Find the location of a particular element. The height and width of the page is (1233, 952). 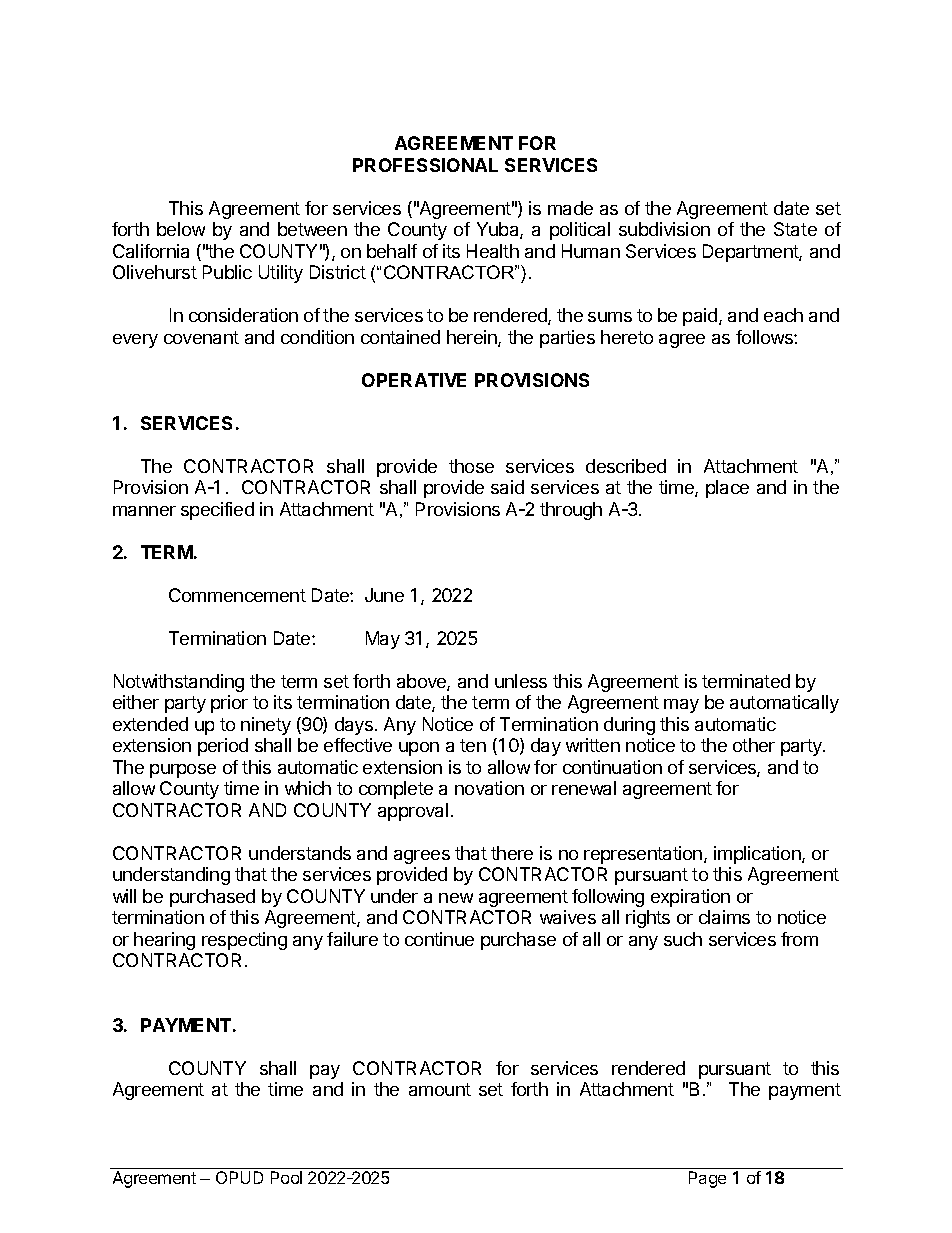

Pool is located at coordinates (286, 1177).
